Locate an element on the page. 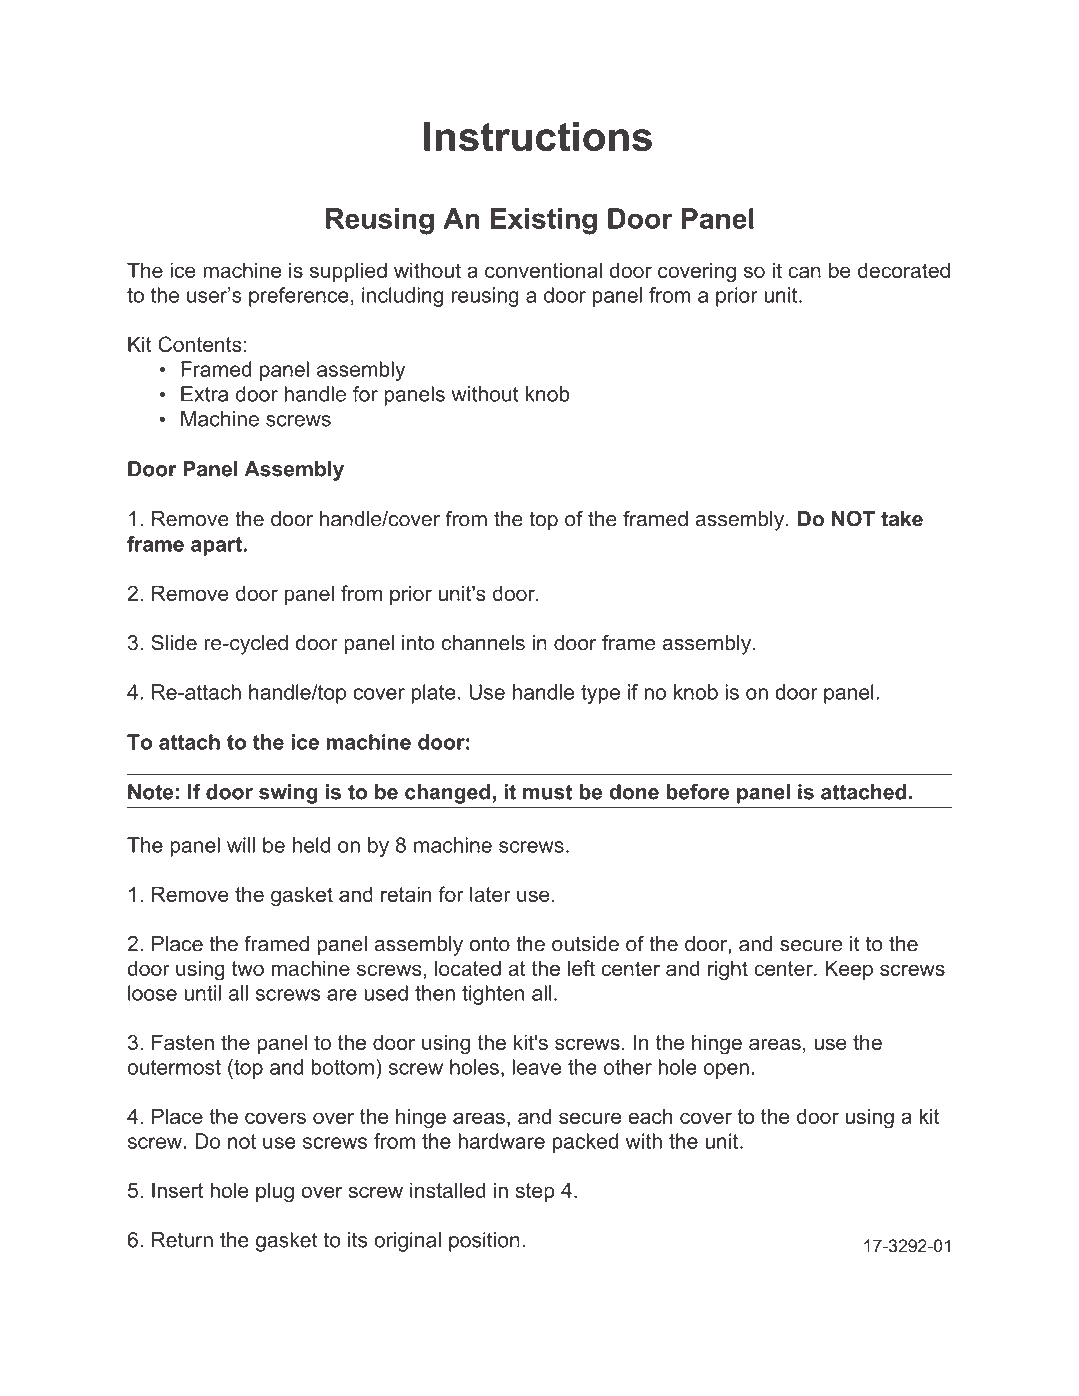 This page has width=1079, height=1396. Instructions is located at coordinates (538, 136).
